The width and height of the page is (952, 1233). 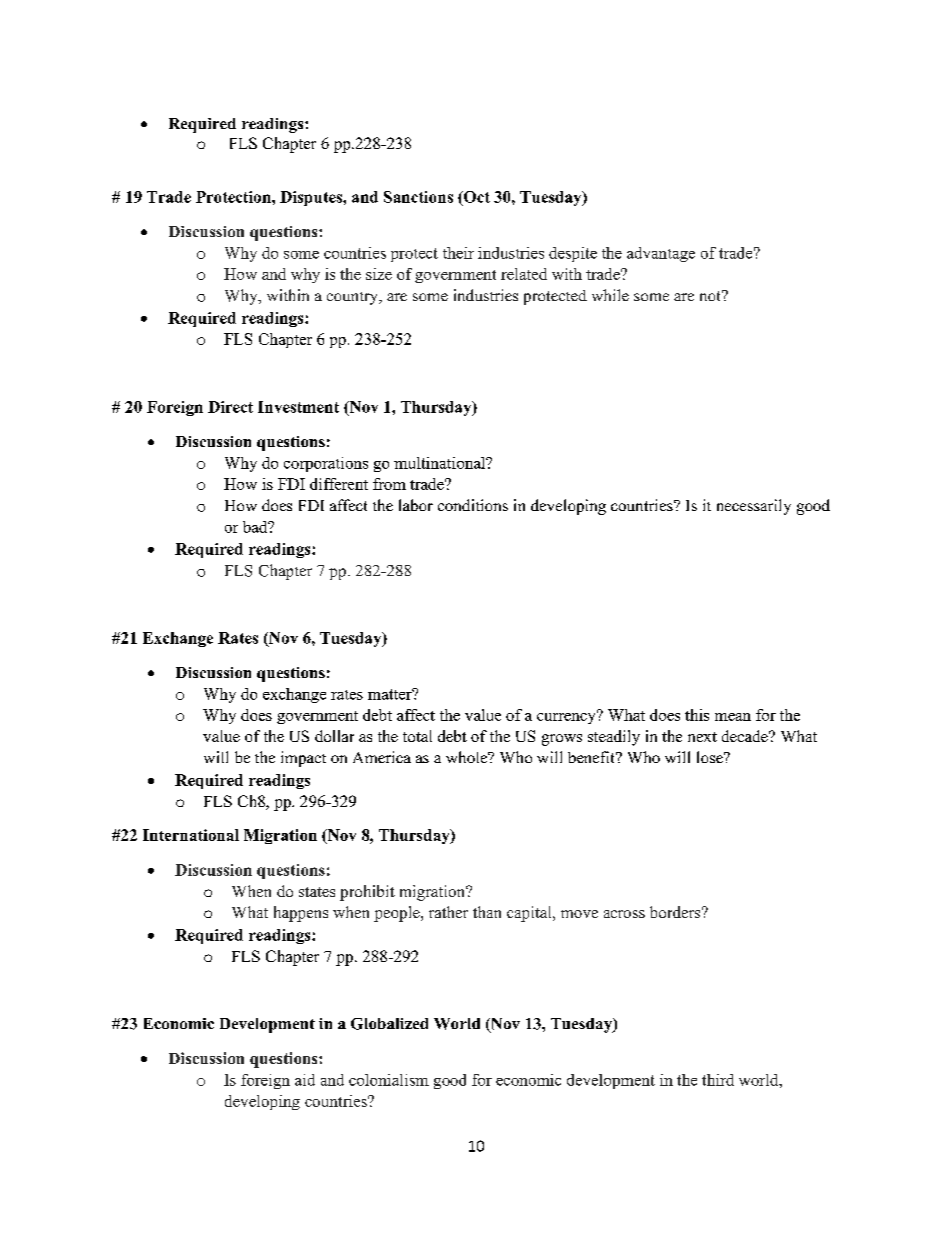 I want to click on multinational, so click(x=441, y=463).
